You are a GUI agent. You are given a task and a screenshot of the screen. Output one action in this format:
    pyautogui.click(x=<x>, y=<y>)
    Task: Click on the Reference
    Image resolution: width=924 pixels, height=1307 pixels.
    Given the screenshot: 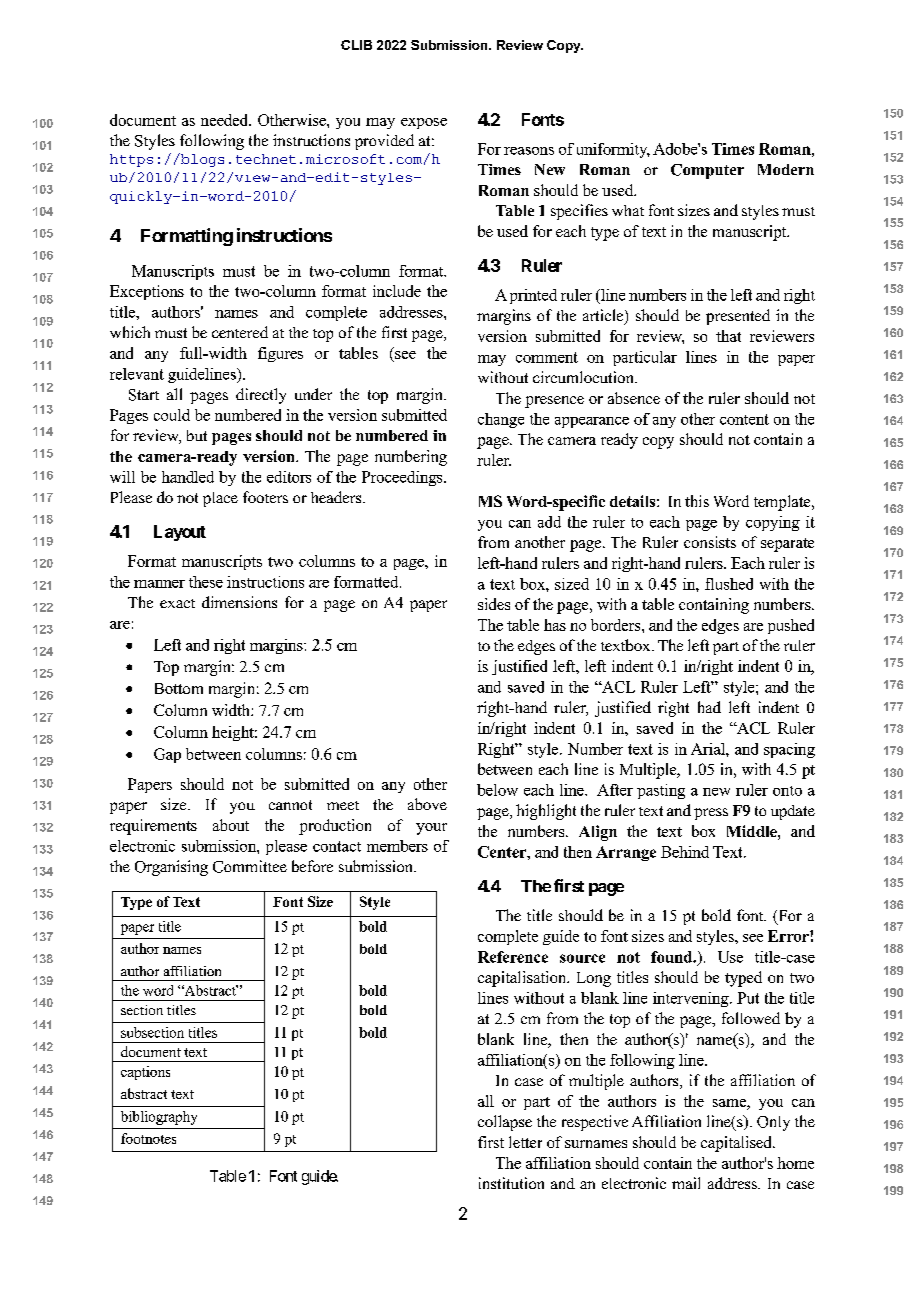 What is the action you would take?
    pyautogui.click(x=513, y=957)
